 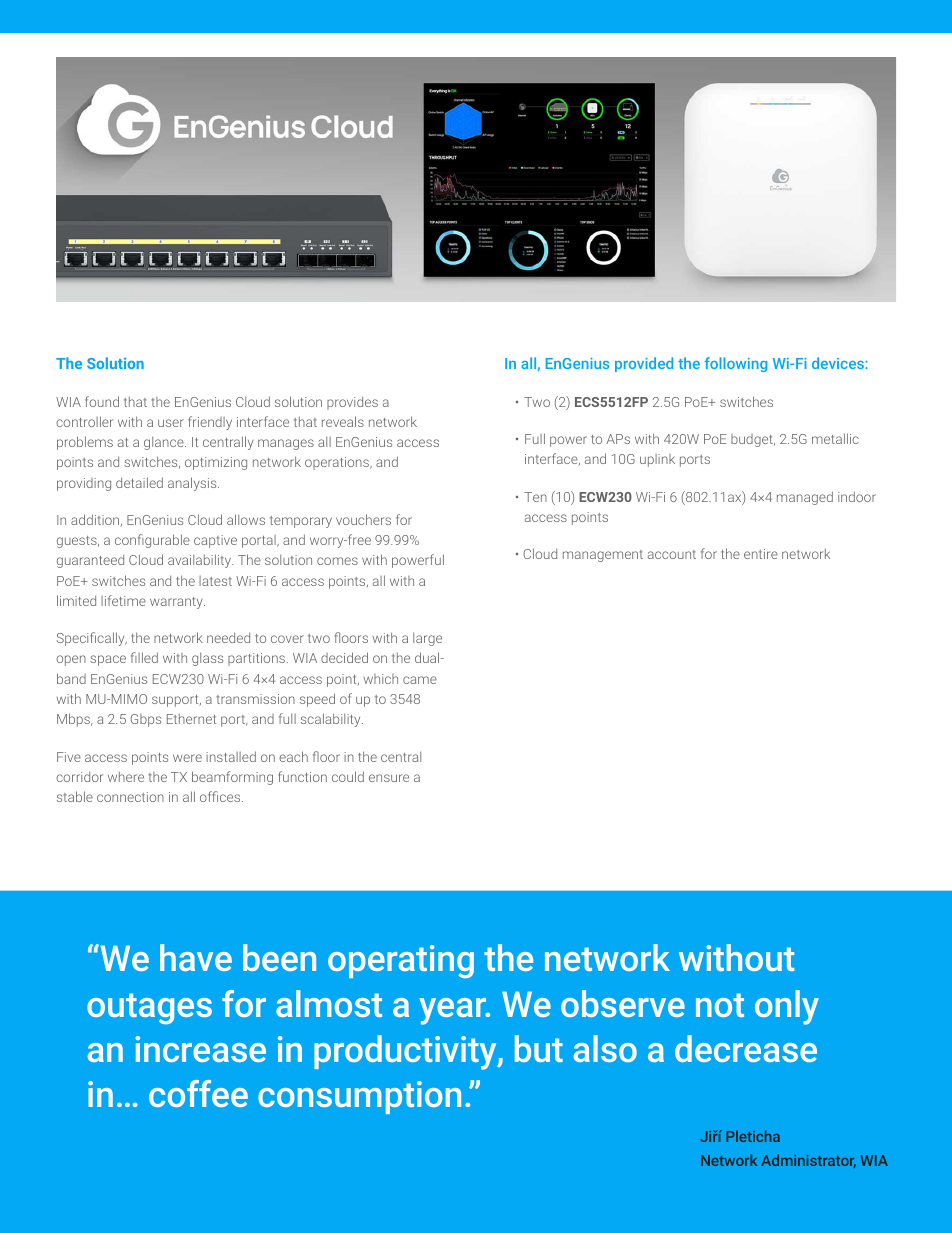 I want to click on were, so click(x=187, y=758).
